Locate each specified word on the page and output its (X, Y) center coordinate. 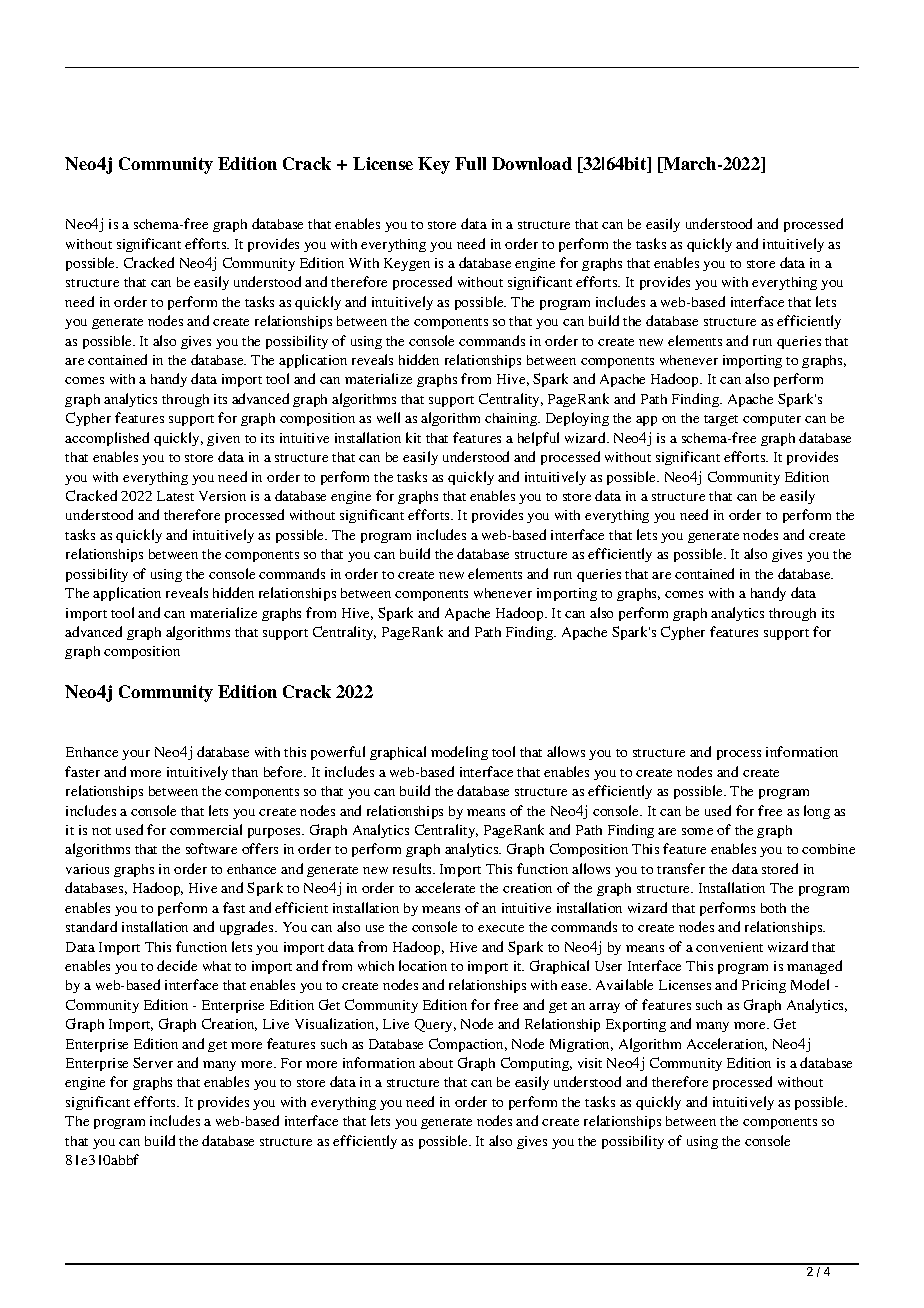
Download (532, 163)
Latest (175, 496)
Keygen (407, 264)
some (697, 831)
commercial (206, 829)
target (721, 420)
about (436, 1063)
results (413, 868)
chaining (512, 419)
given (223, 439)
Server (153, 1062)
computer (772, 420)
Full (470, 163)
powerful (338, 753)
